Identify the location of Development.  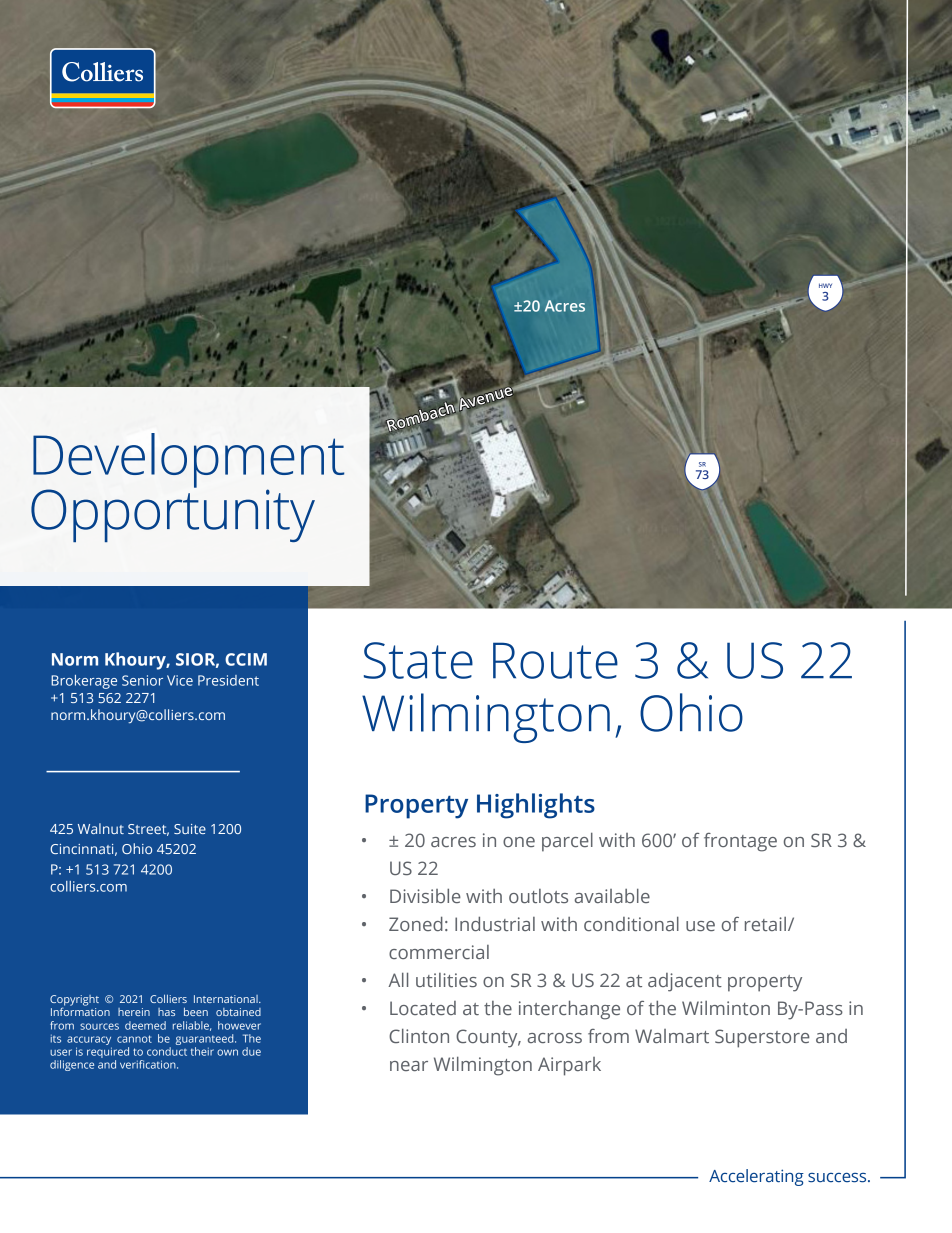
(188, 461).
